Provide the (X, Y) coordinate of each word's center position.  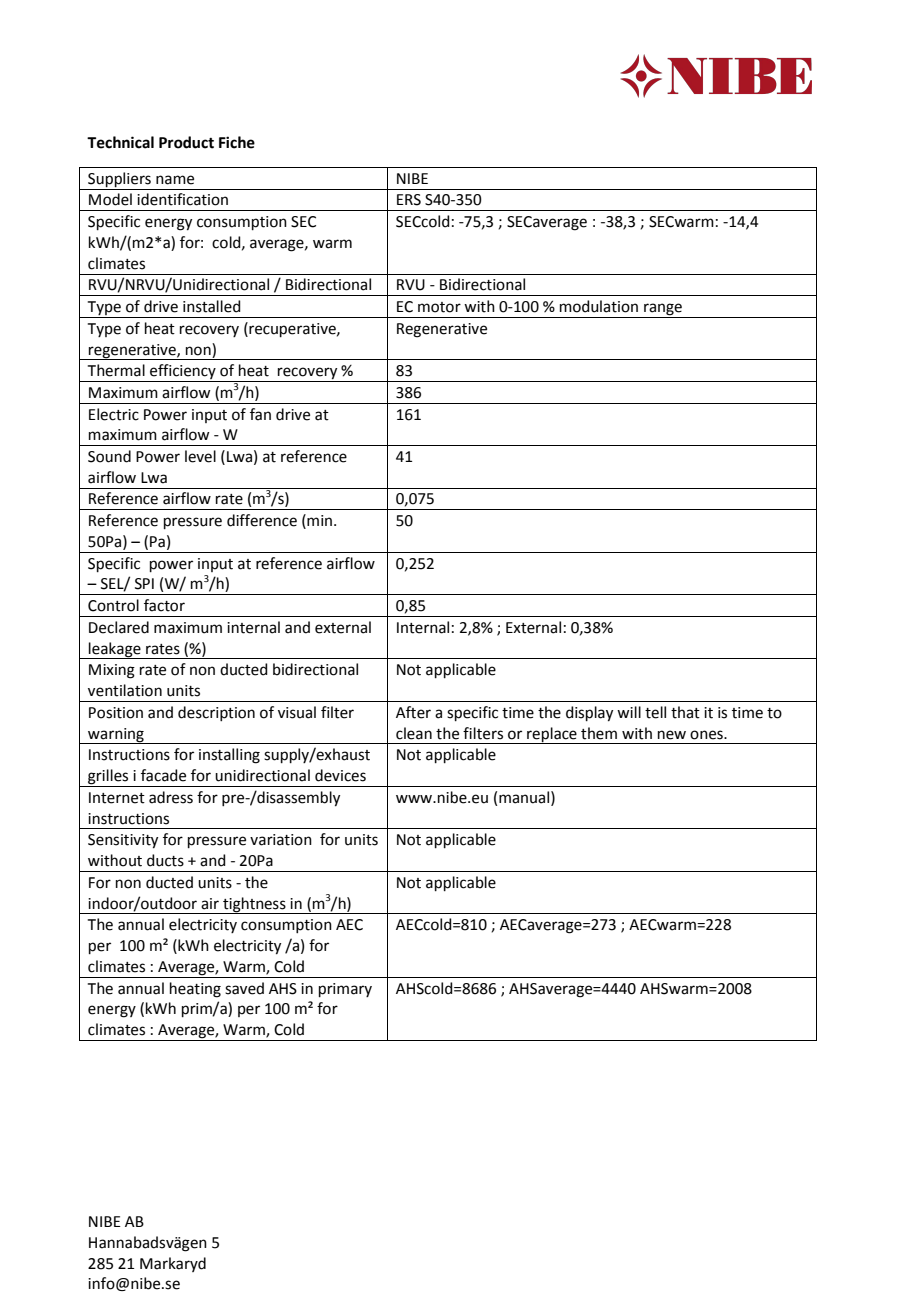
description (216, 713)
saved (244, 988)
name (175, 180)
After (413, 712)
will (629, 712)
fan (260, 414)
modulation (599, 306)
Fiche (237, 142)
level (200, 456)
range (663, 310)
